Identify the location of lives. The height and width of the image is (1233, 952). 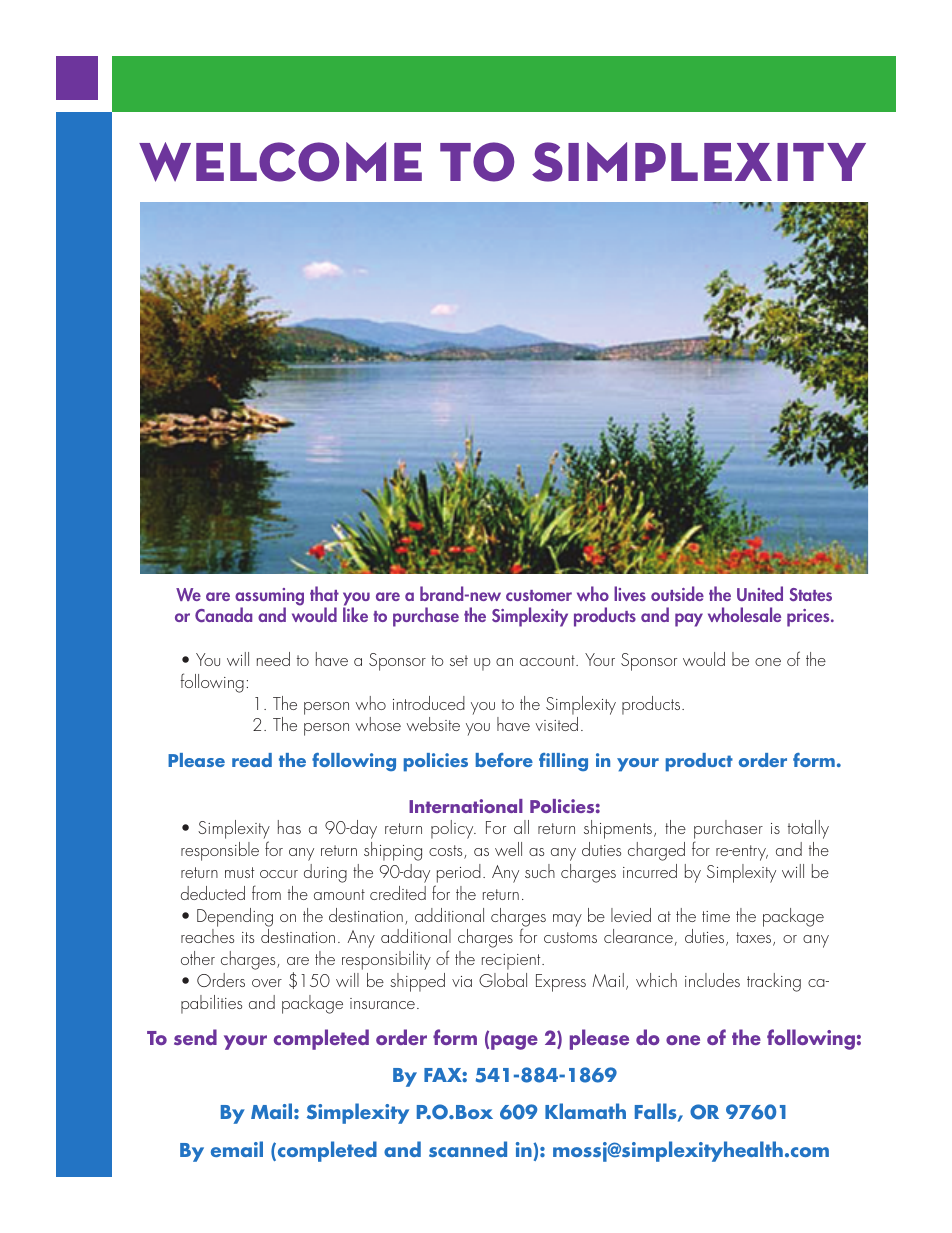
(630, 593).
